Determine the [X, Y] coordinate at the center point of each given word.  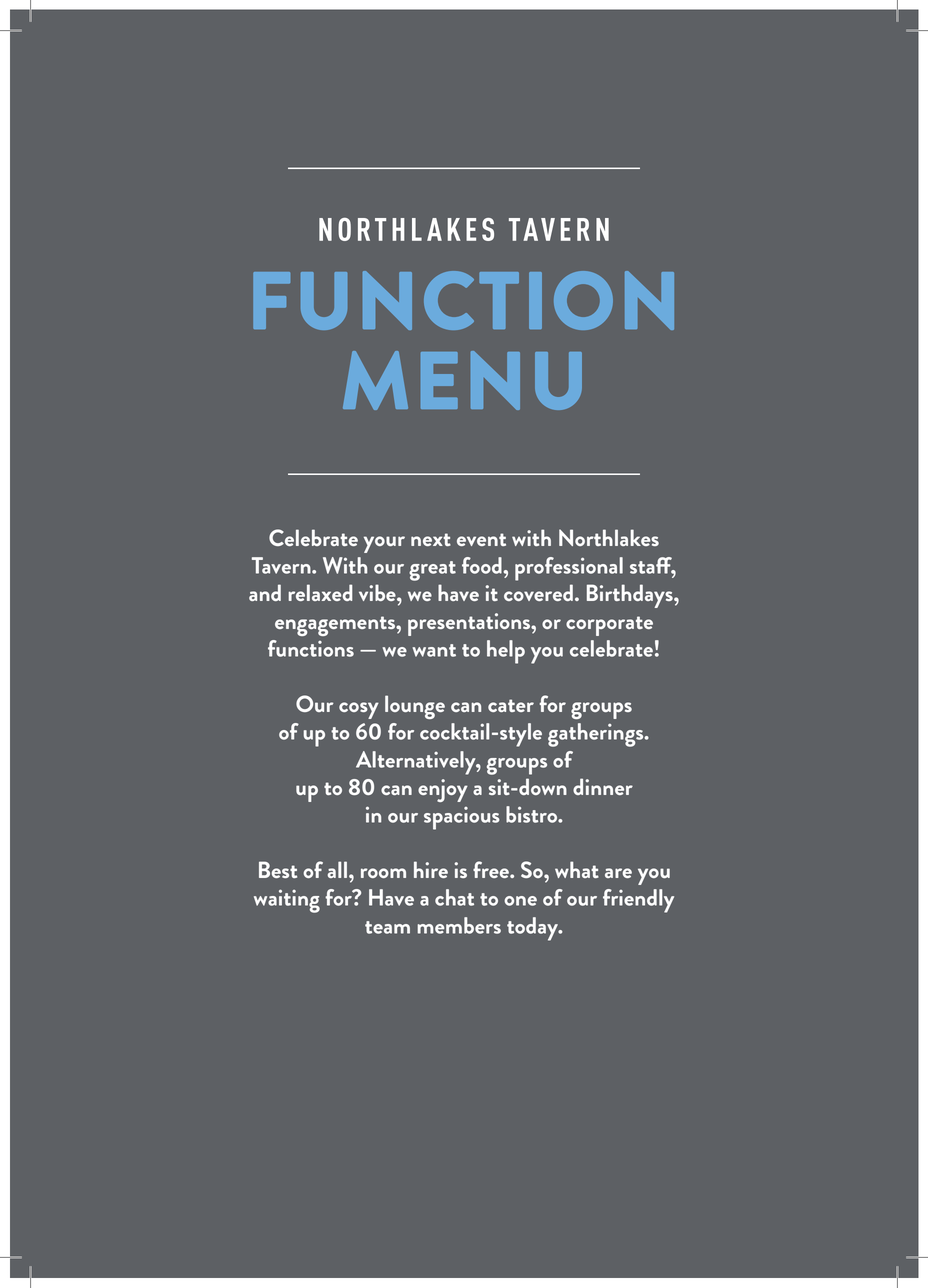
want [434, 650]
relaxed [320, 592]
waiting [287, 901]
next [431, 539]
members [459, 925]
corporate [609, 626]
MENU [462, 380]
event [481, 539]
